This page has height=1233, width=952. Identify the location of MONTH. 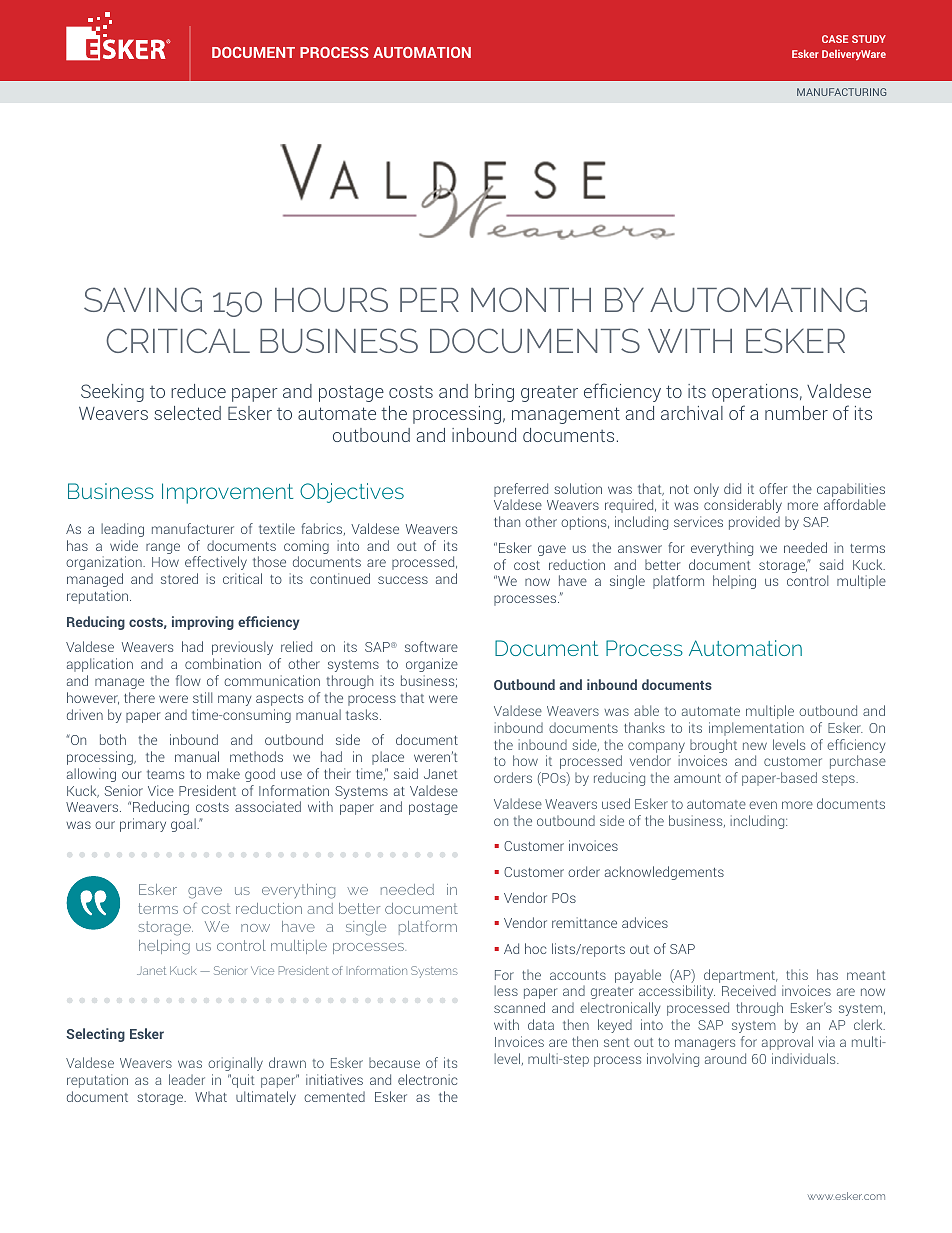
(531, 299).
